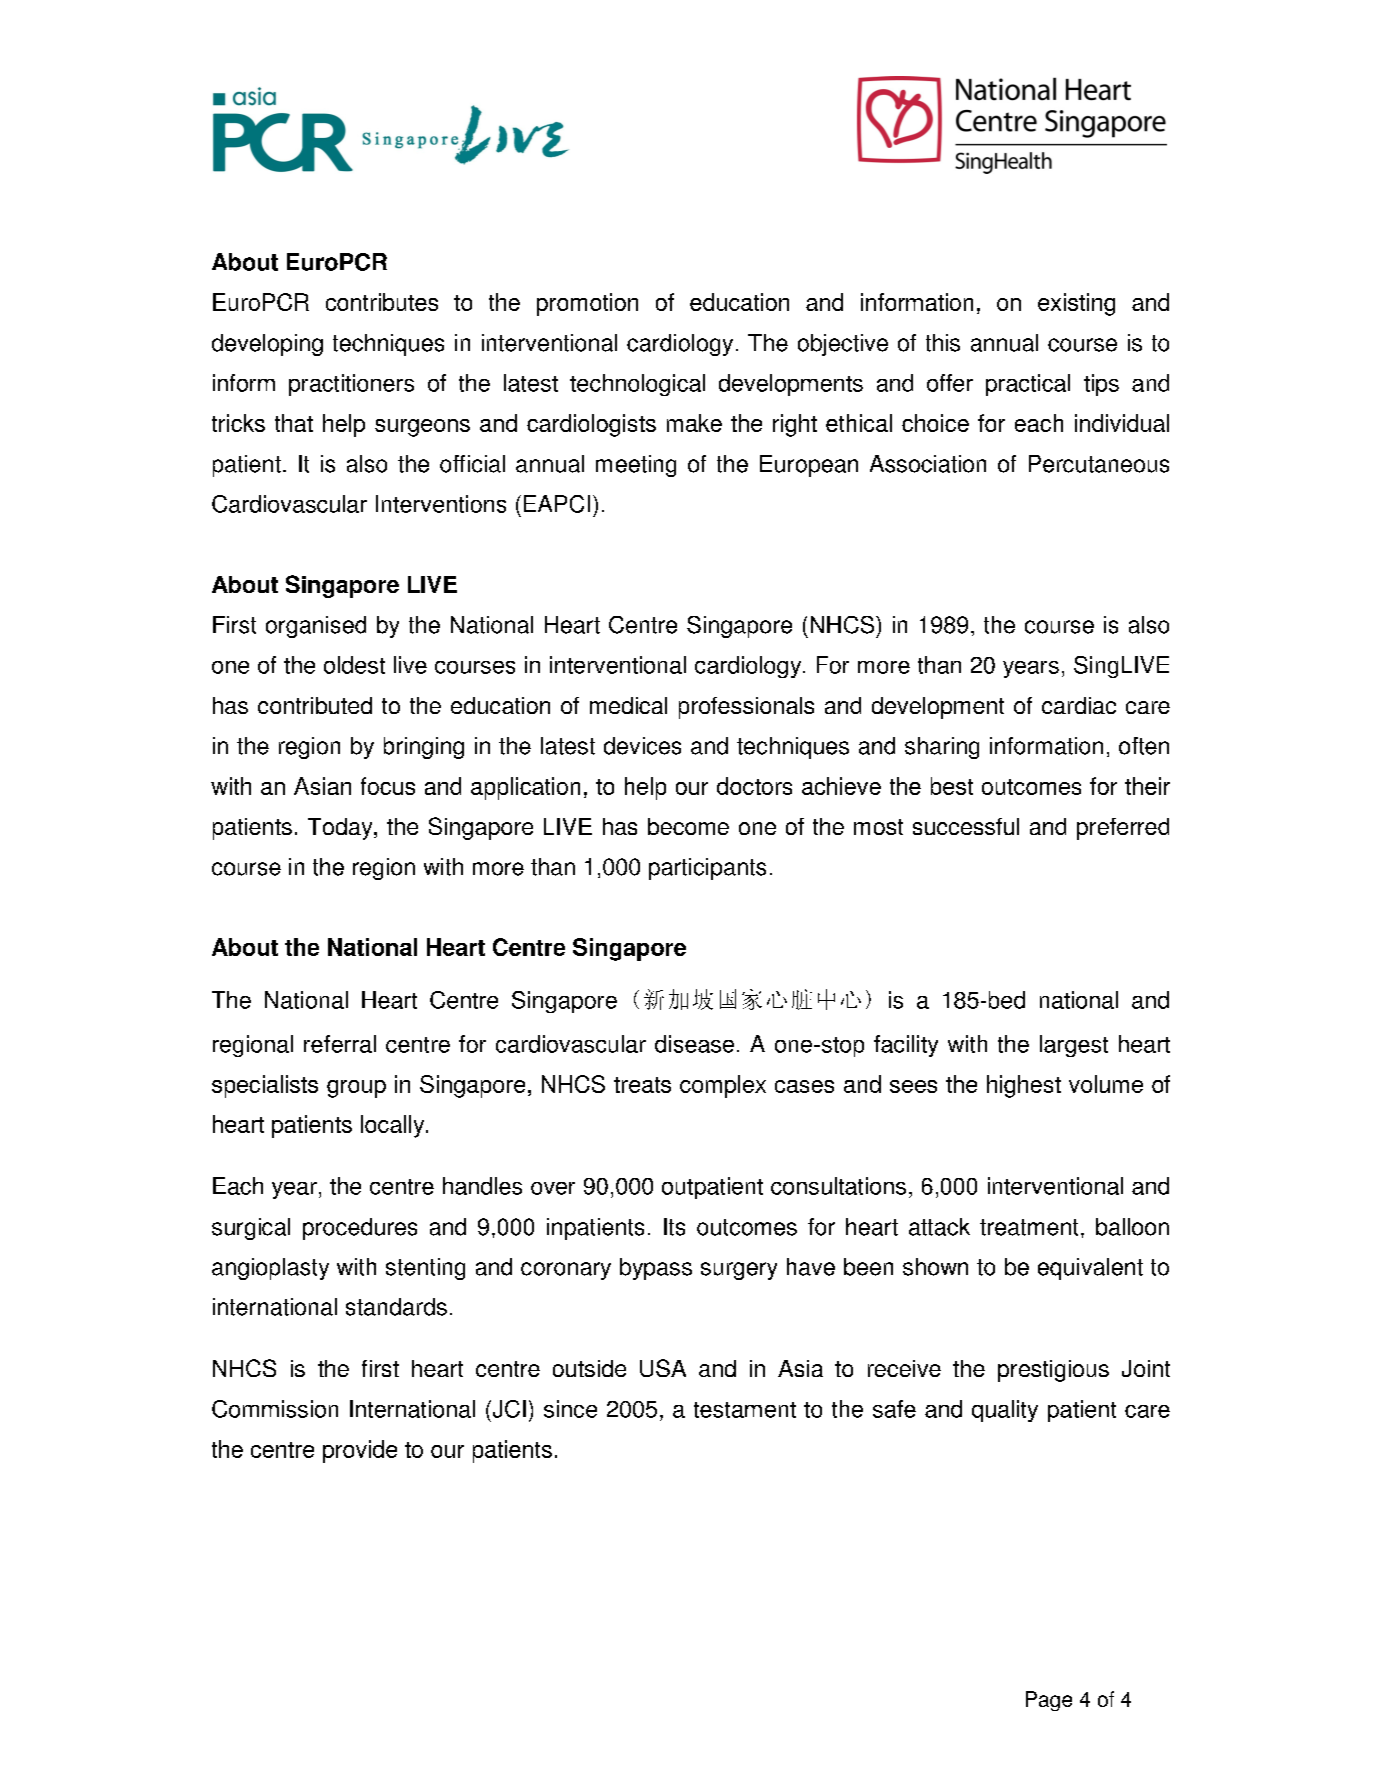 The height and width of the document is (1787, 1381). Describe the element at coordinates (637, 385) in the document. I see `technological` at that location.
